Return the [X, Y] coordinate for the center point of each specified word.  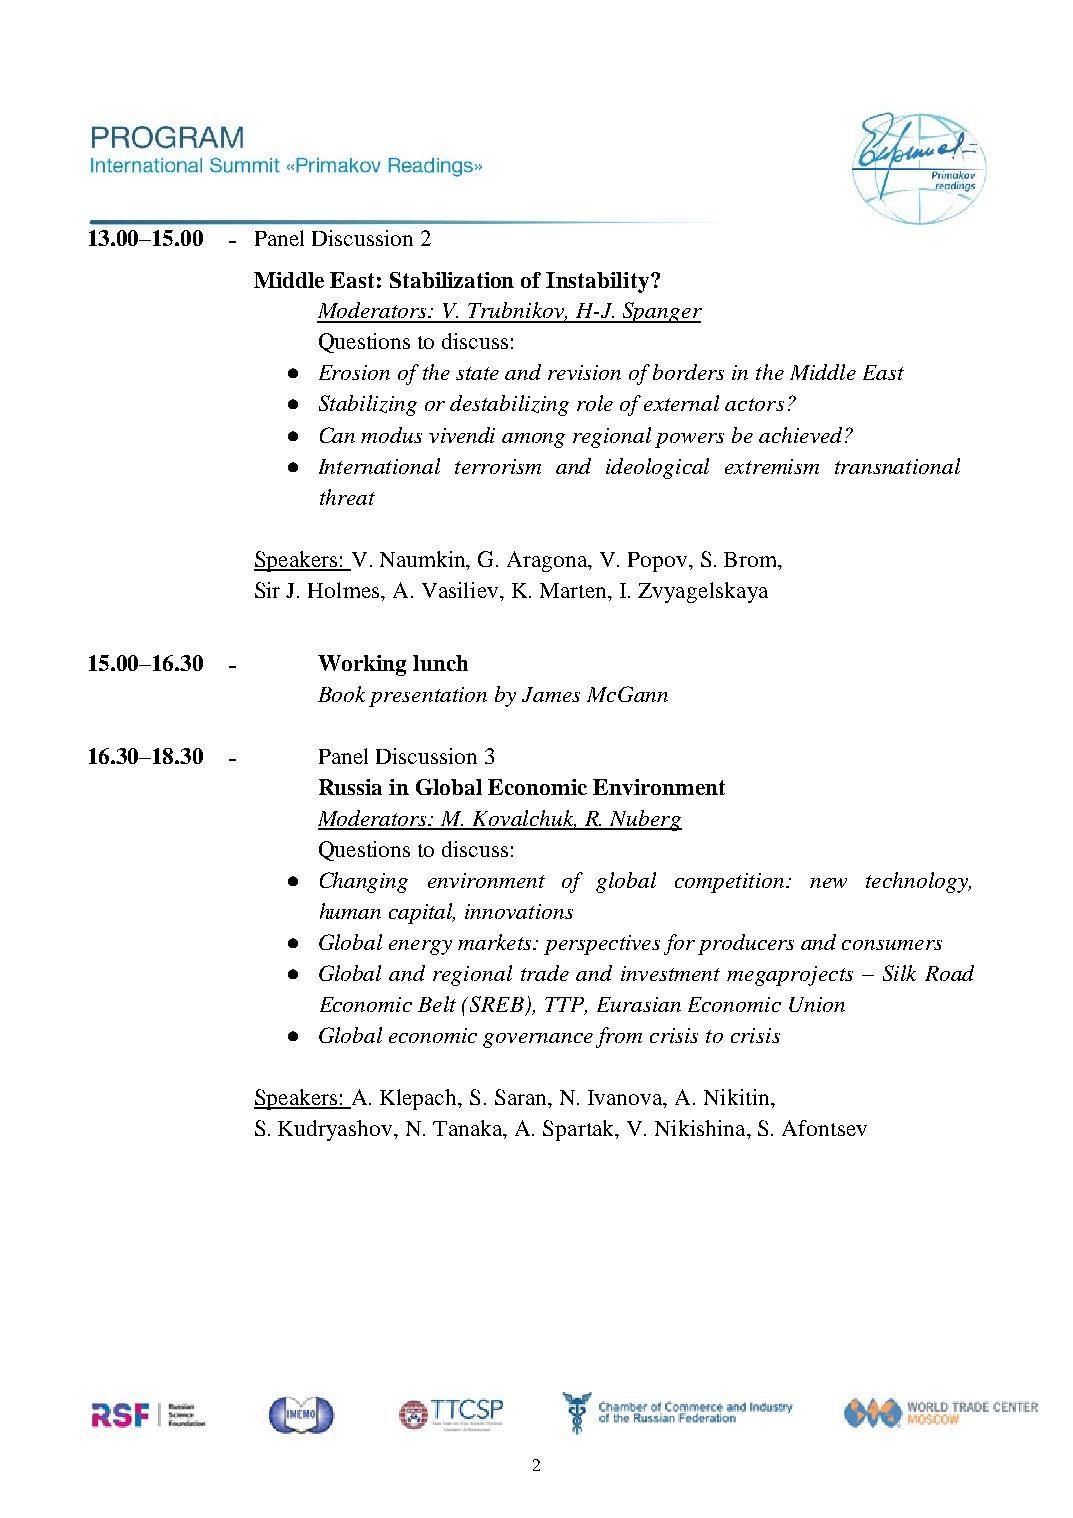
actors [754, 404]
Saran [522, 1097]
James [551, 694]
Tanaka [469, 1129]
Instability [597, 282]
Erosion [354, 372]
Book [341, 694]
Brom [752, 561]
